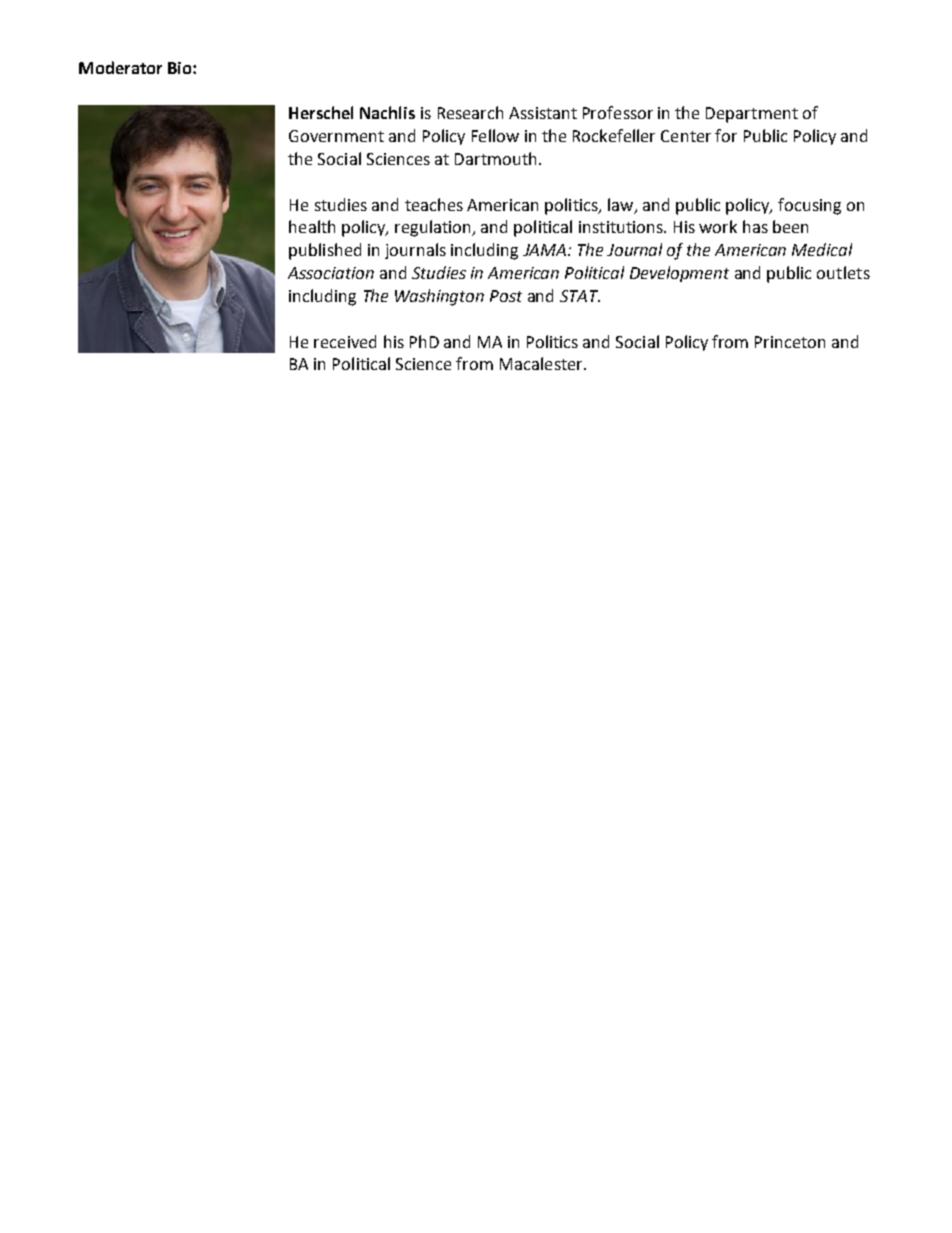 This document has width=952, height=1233. Describe the element at coordinates (495, 158) in the document. I see `Dartmouth` at that location.
